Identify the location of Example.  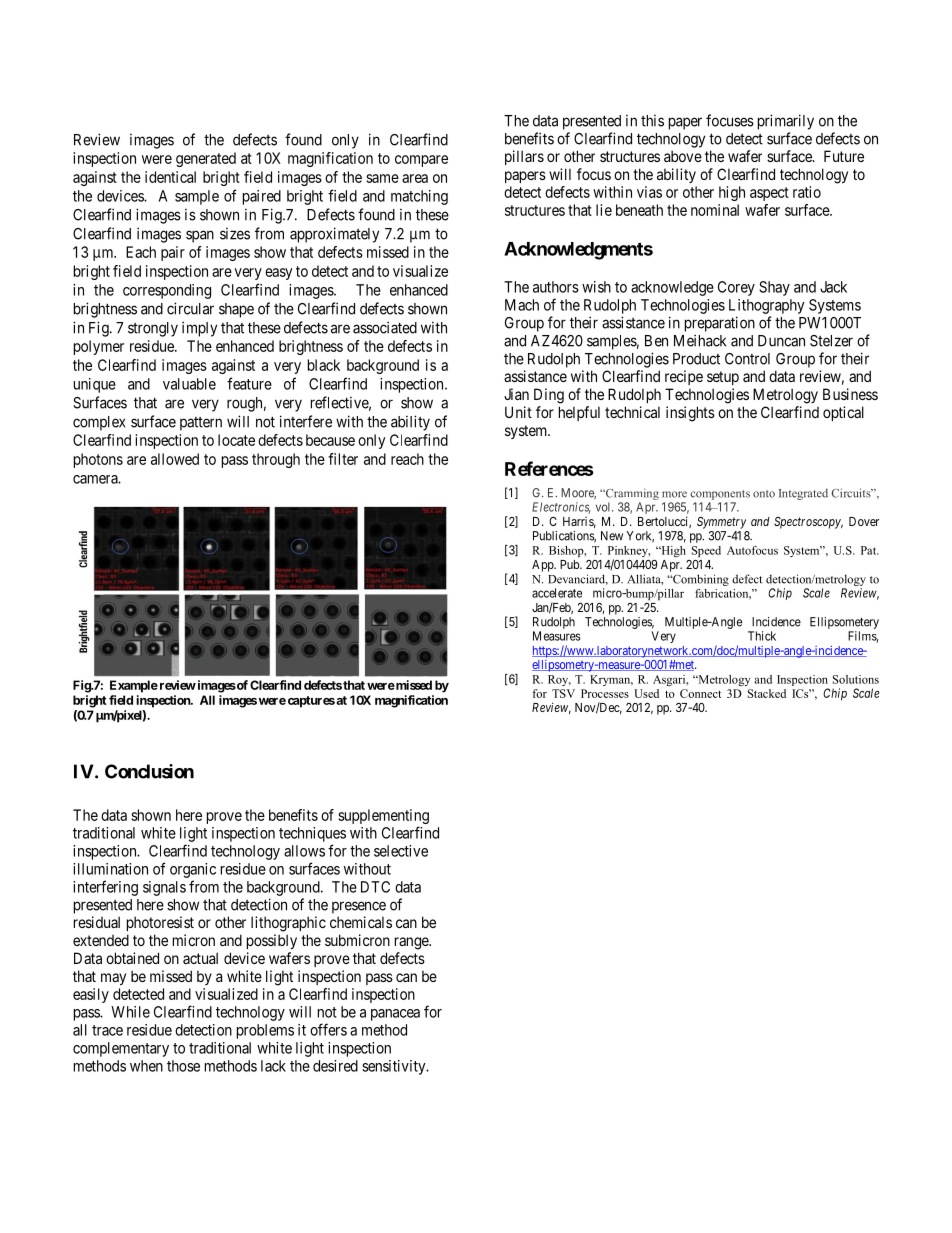
(134, 686).
